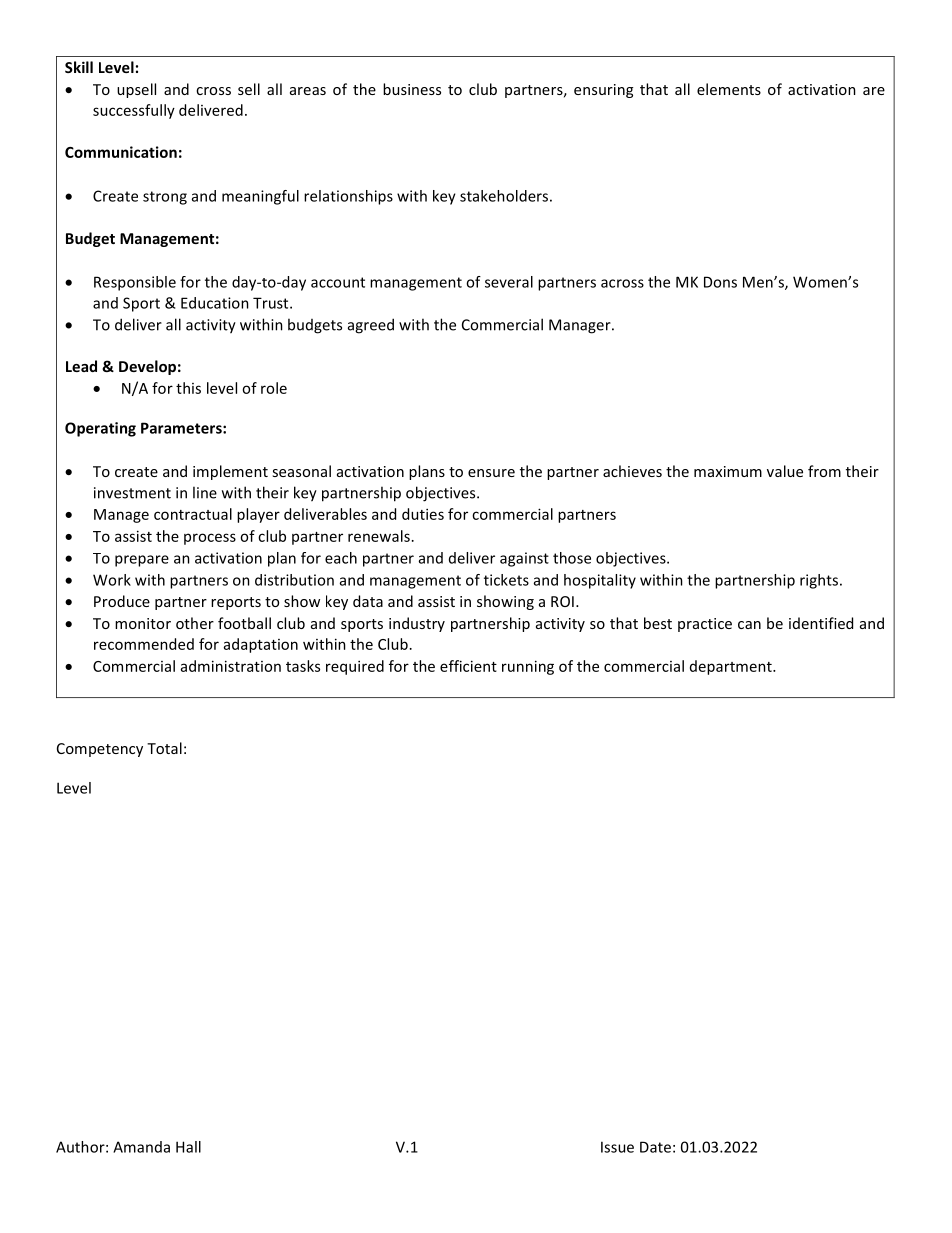  I want to click on Total, so click(164, 748).
